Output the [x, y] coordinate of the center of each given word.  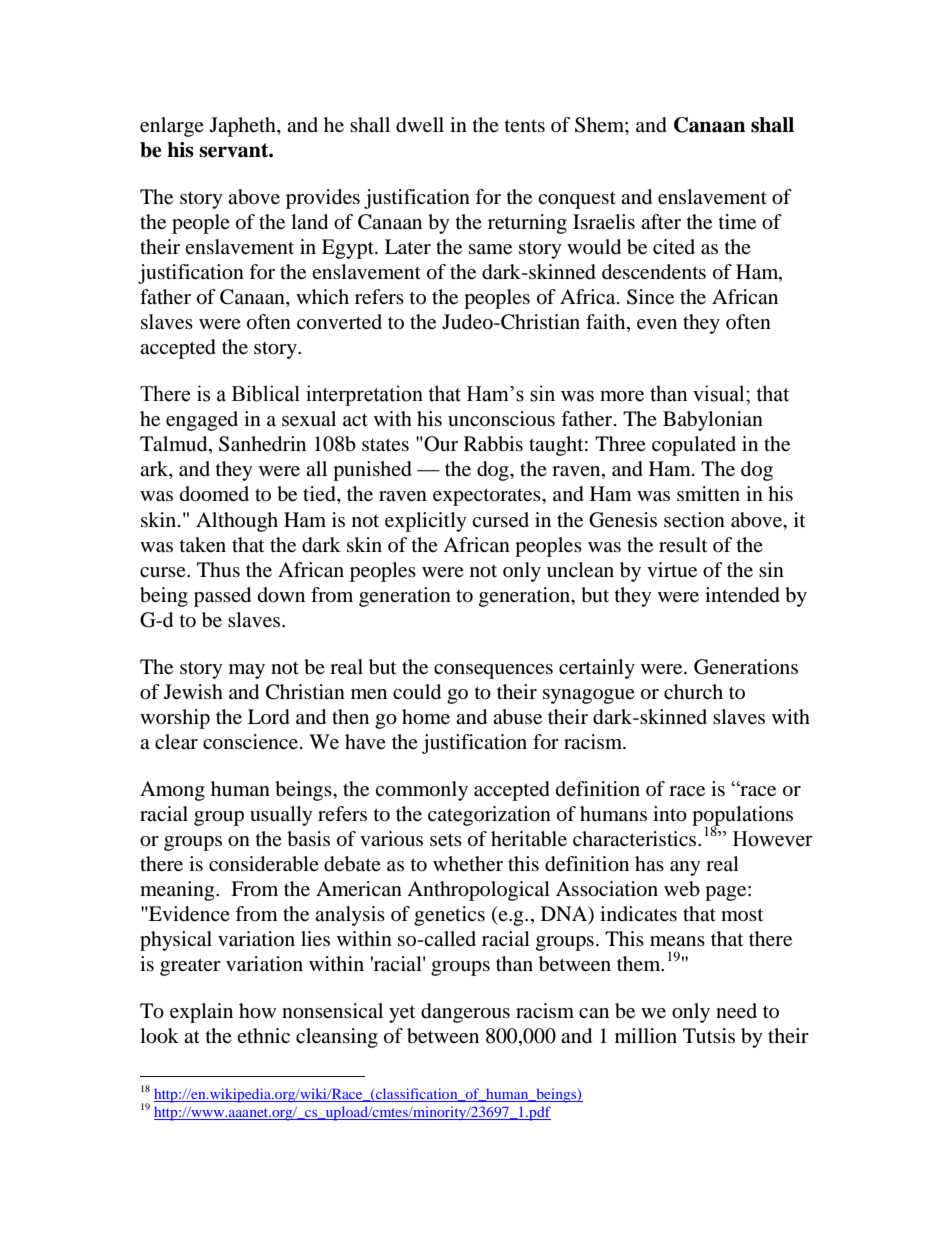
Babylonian [713, 421]
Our [440, 444]
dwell [420, 125]
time [737, 222]
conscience [252, 742]
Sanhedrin [262, 444]
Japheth [244, 127]
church [693, 692]
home [426, 717]
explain [201, 1013]
